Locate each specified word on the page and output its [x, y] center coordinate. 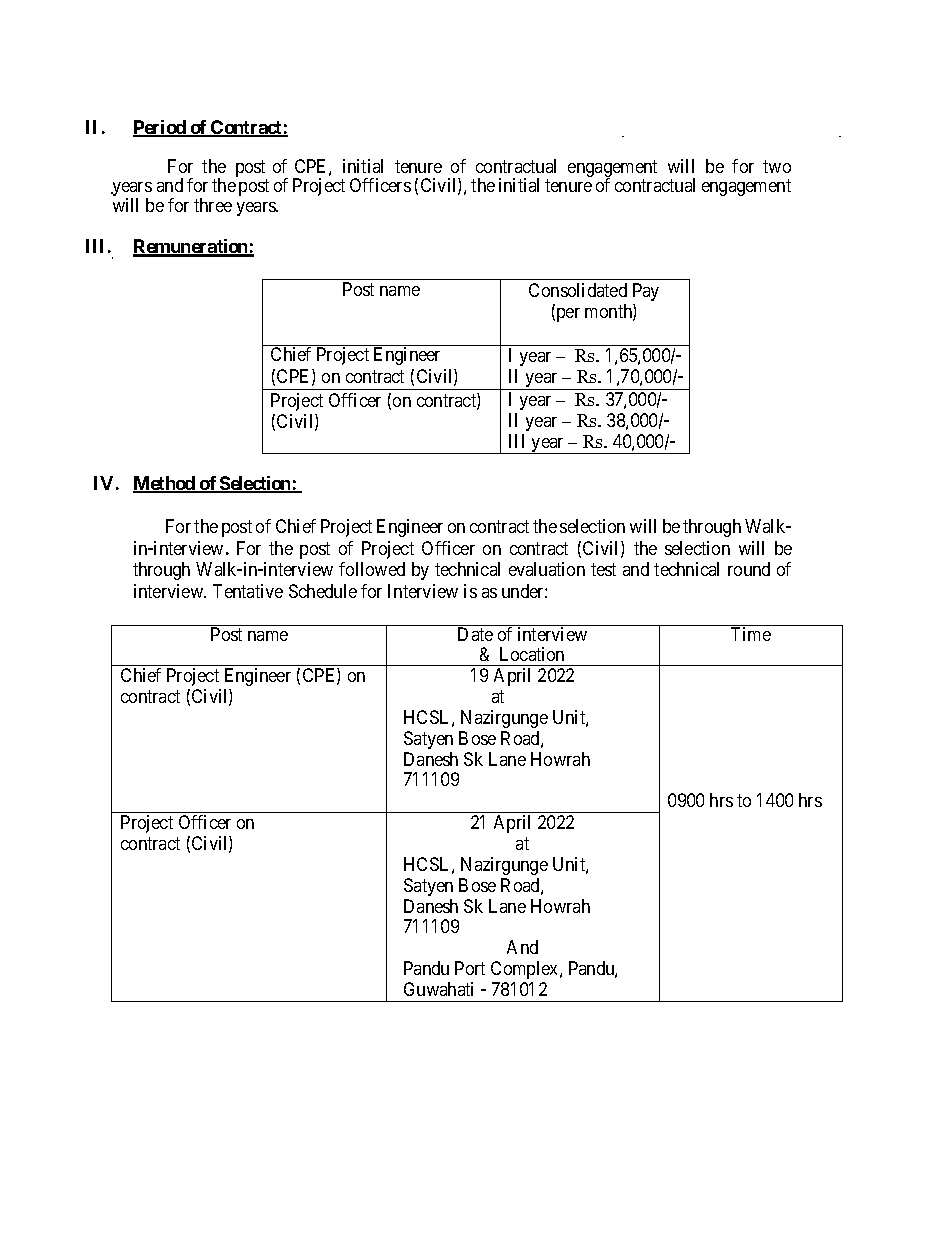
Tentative [248, 591]
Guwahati [438, 989]
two [777, 166]
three [213, 205]
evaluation [547, 569]
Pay [646, 292]
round [749, 569]
